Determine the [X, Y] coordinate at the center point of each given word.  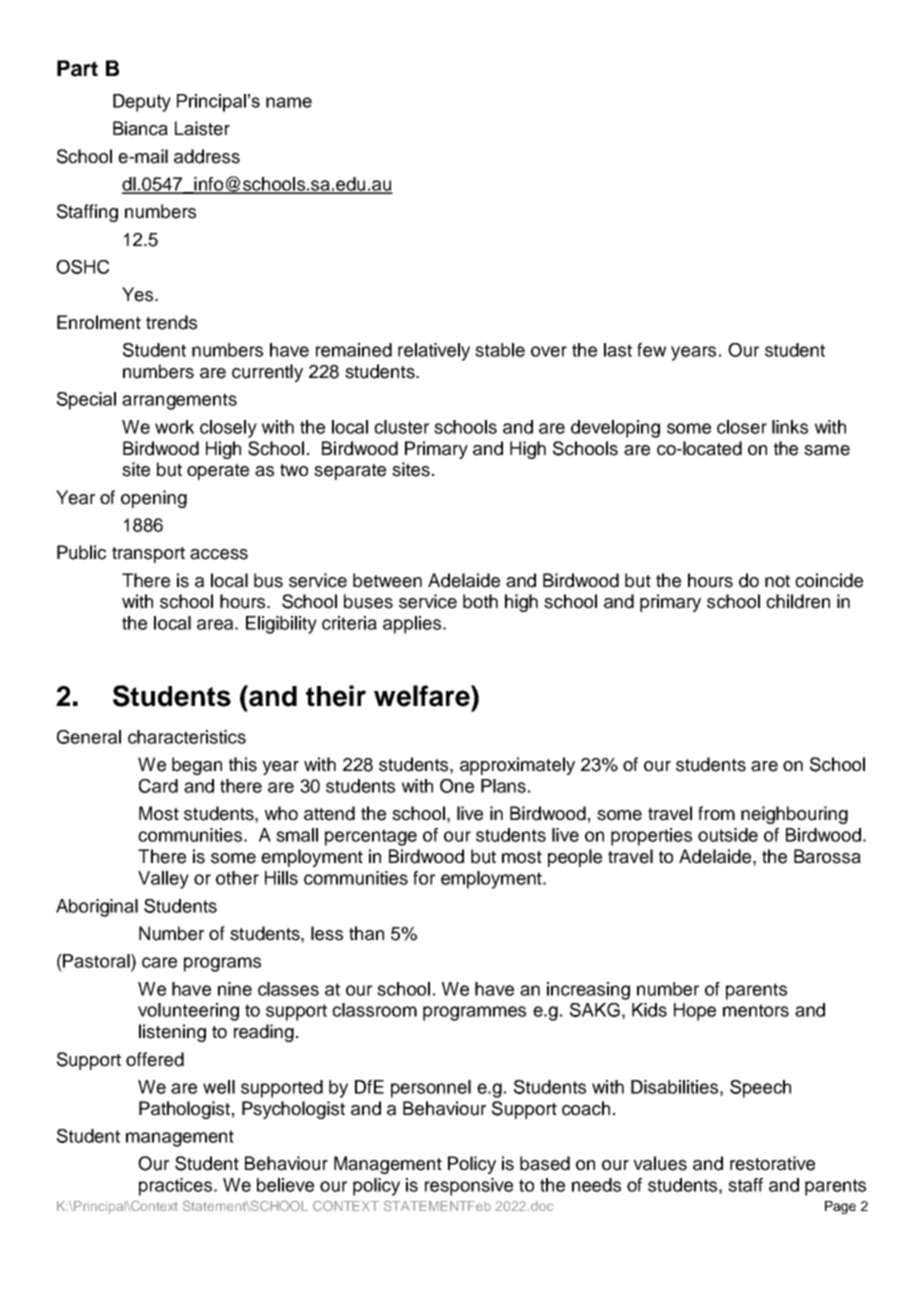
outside [728, 835]
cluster [401, 427]
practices [177, 1187]
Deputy [142, 103]
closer [742, 427]
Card [158, 786]
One [457, 786]
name [289, 102]
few [651, 350]
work [174, 427]
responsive [469, 1187]
